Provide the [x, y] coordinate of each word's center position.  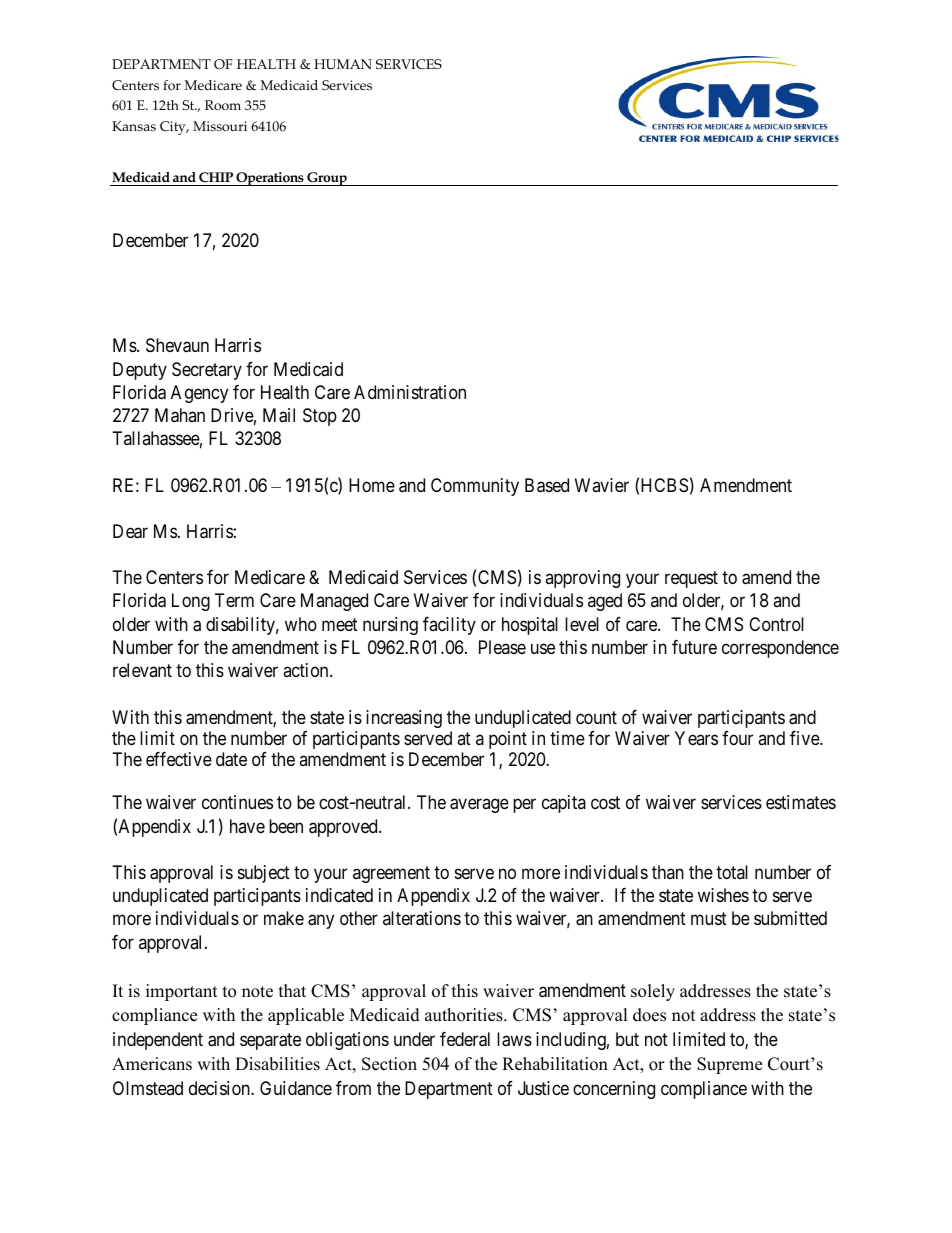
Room [223, 105]
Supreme [729, 1065]
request [691, 580]
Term [234, 600]
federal [465, 1039]
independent [158, 1041]
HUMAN [343, 64]
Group [327, 179]
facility [449, 626]
